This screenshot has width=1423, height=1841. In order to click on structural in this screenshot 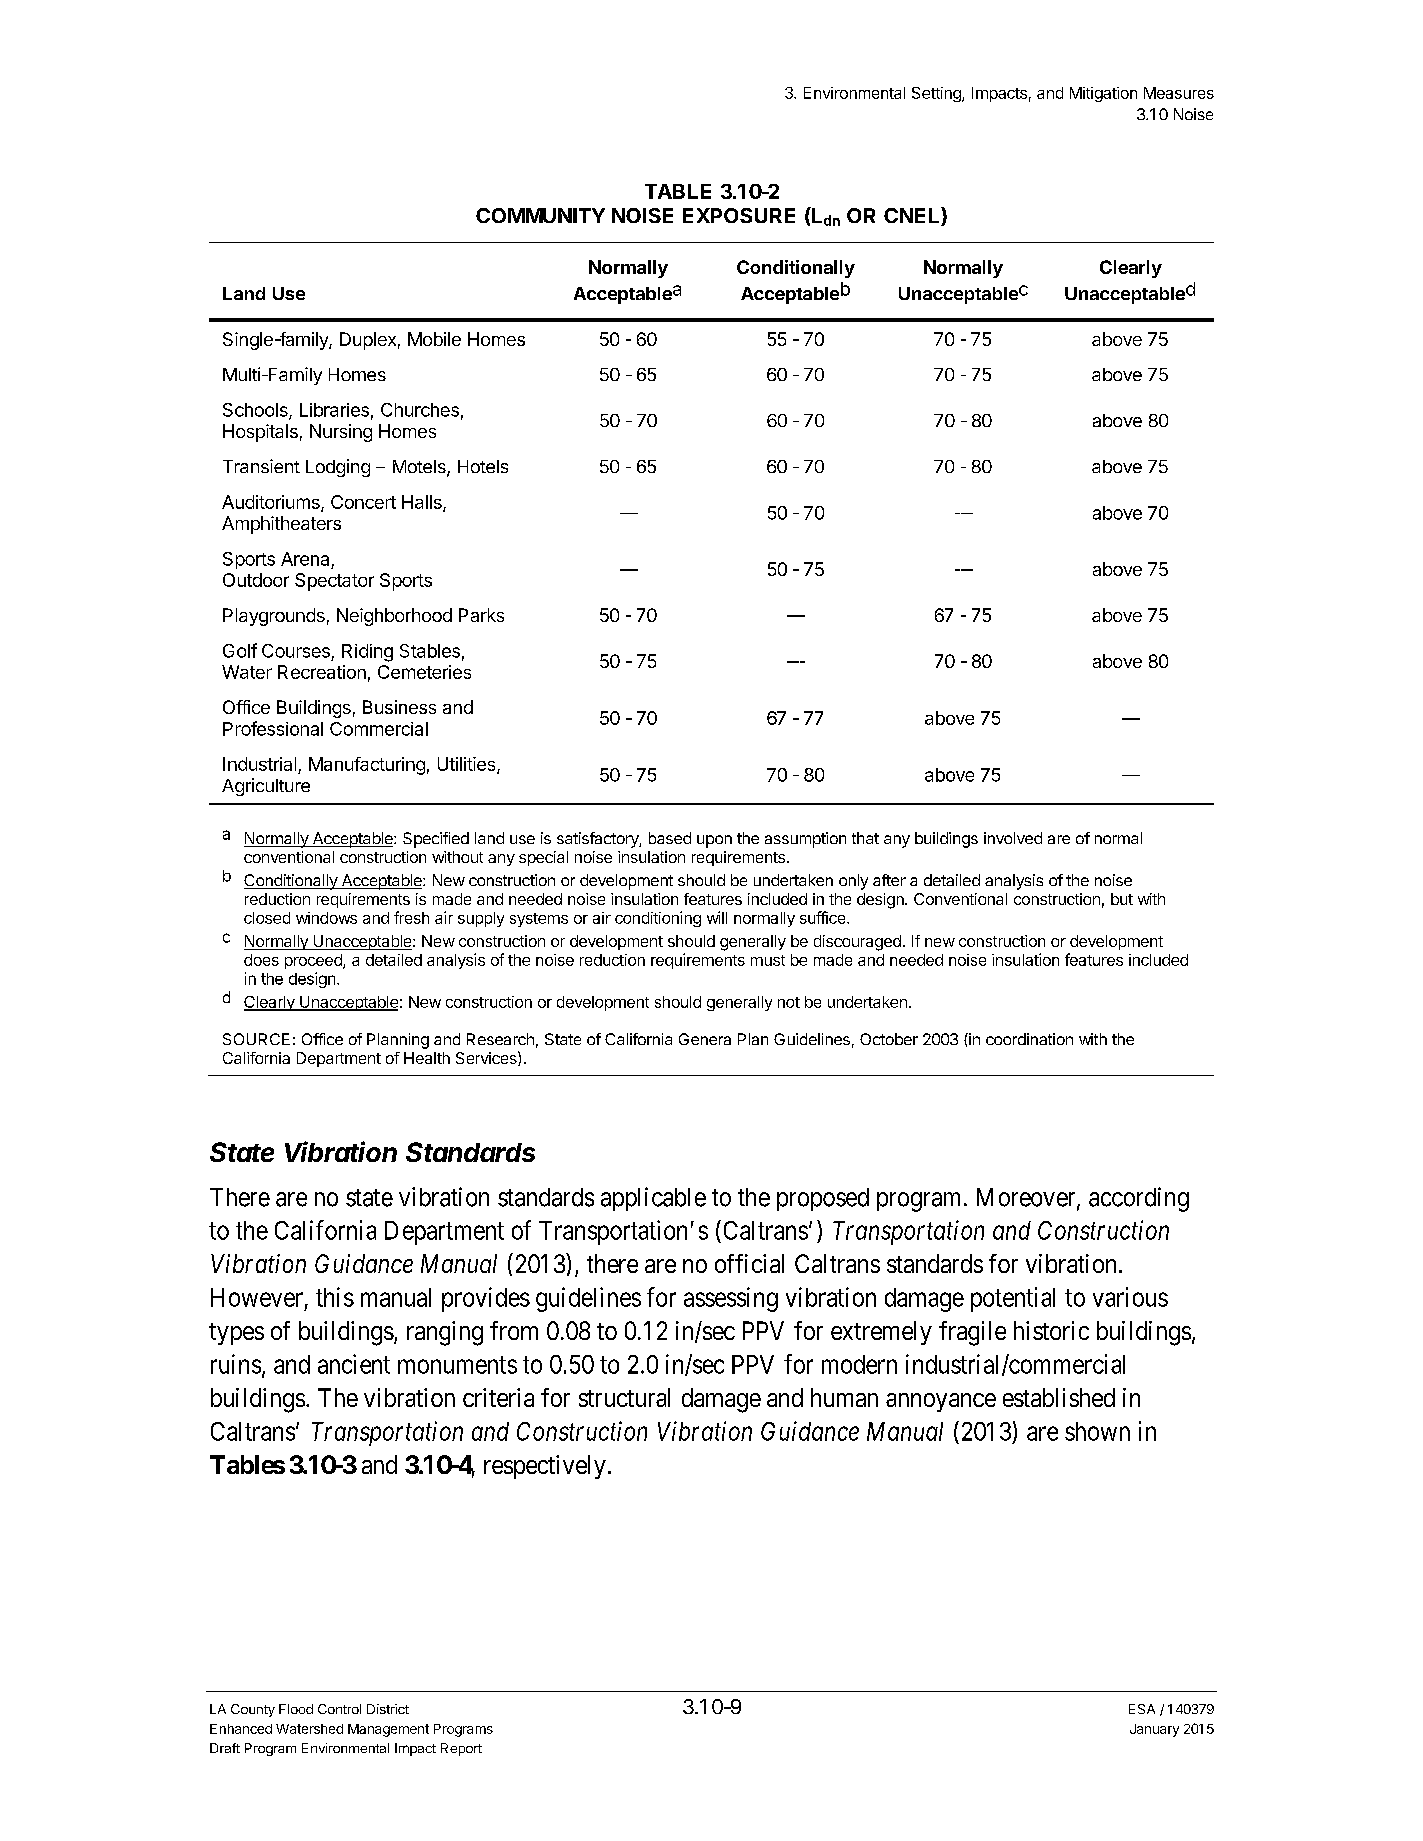, I will do `click(624, 1397)`.
